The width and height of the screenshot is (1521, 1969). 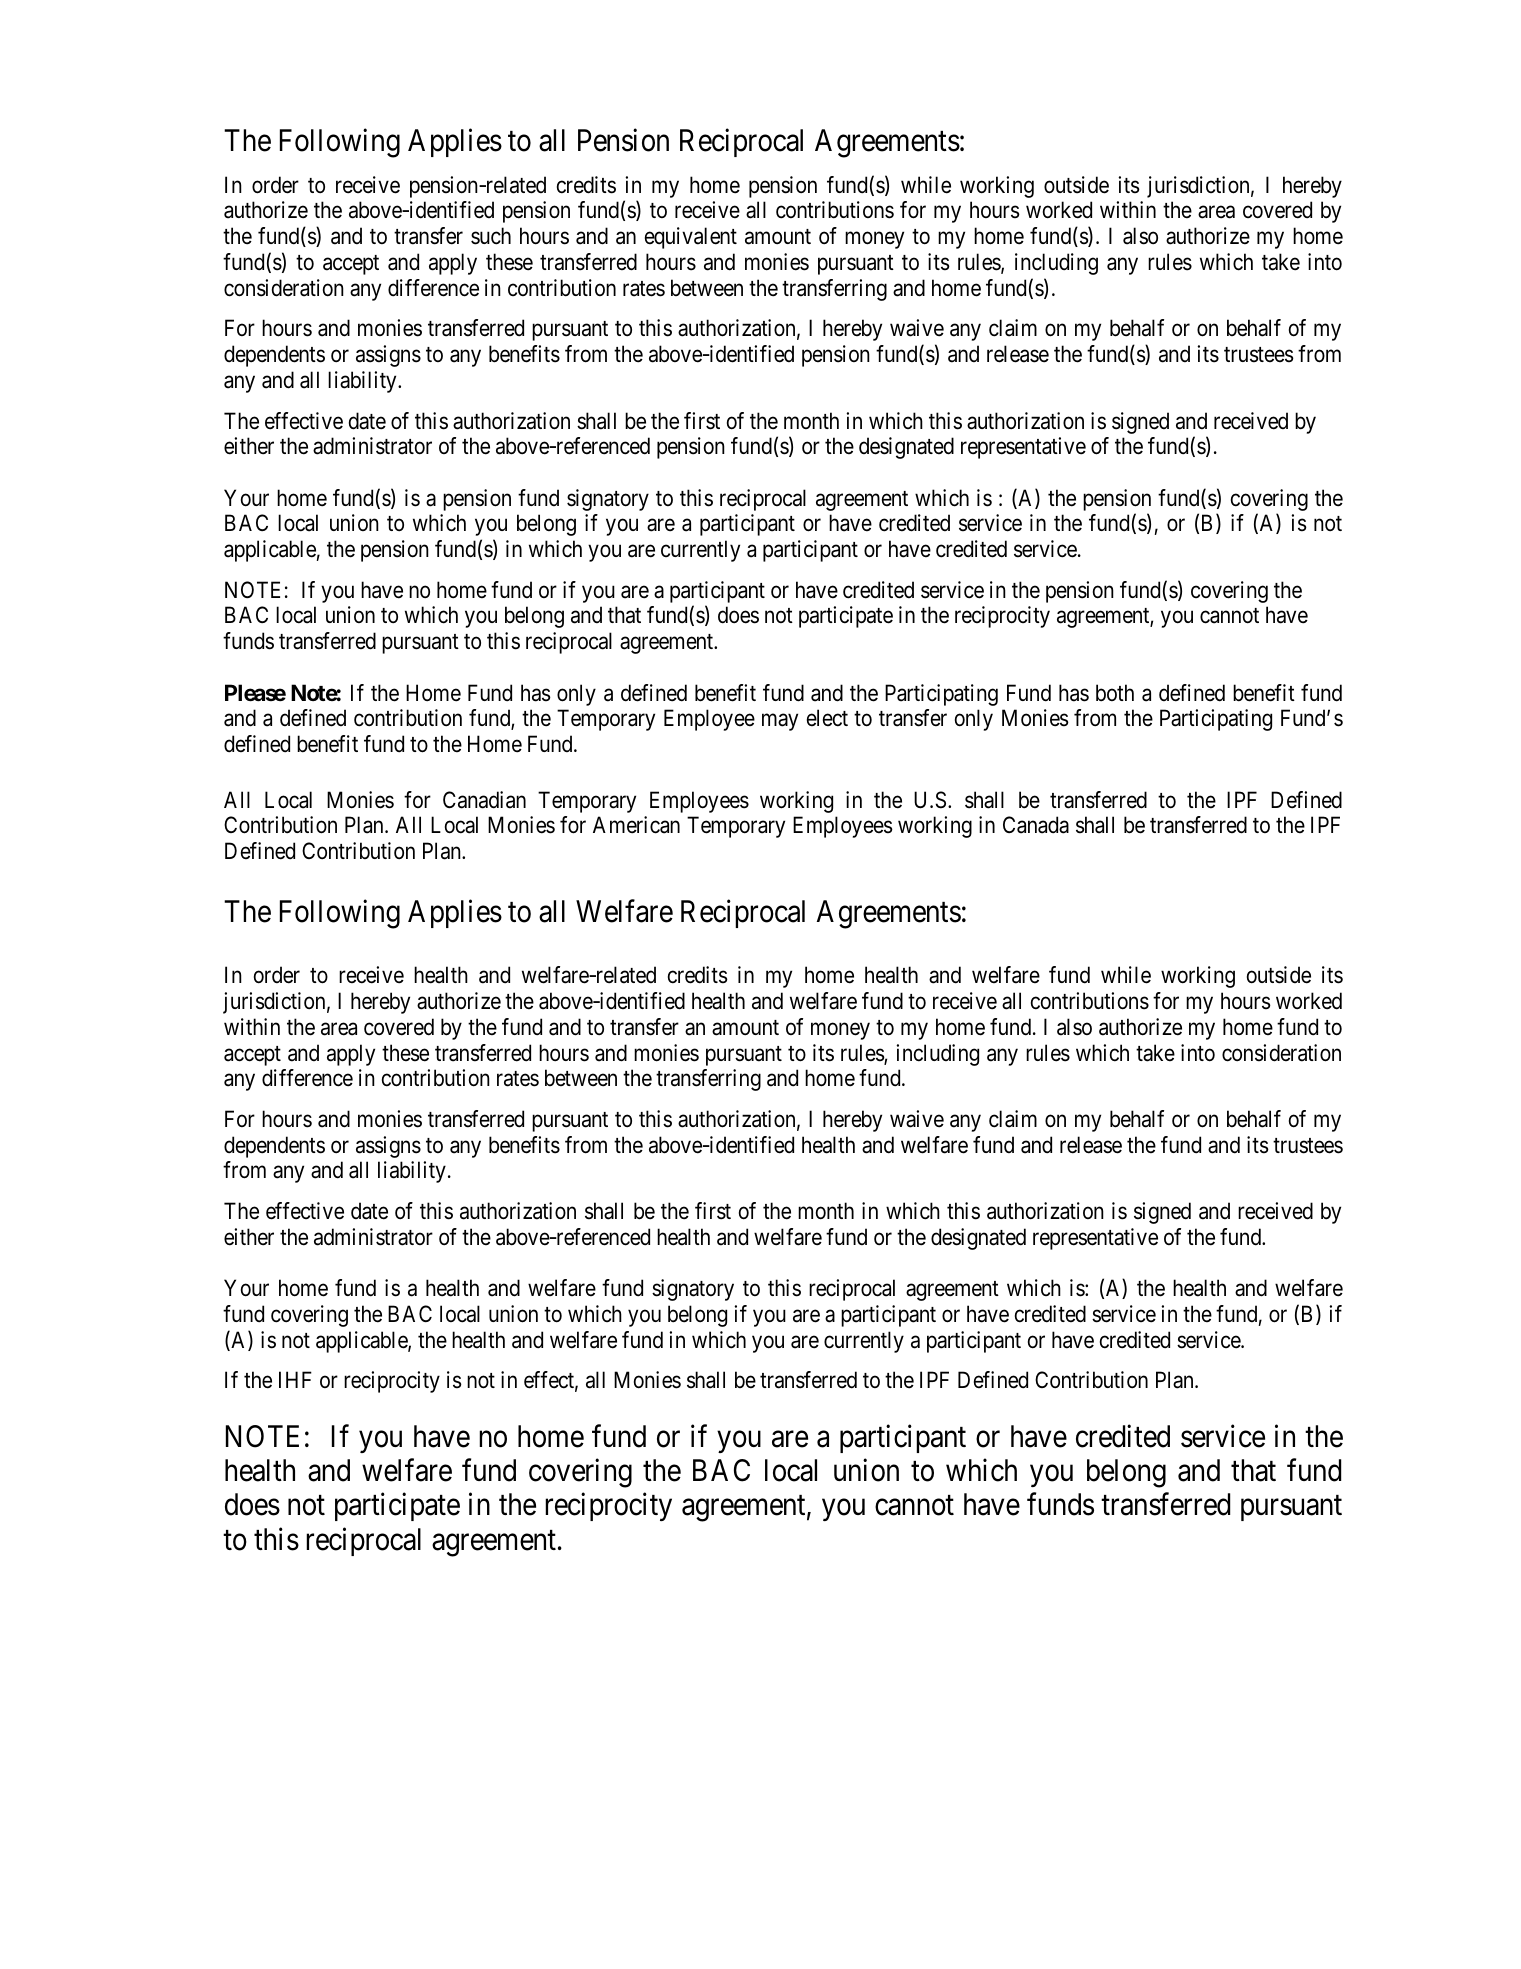 What do you see at coordinates (827, 718) in the screenshot?
I see `elect` at bounding box center [827, 718].
